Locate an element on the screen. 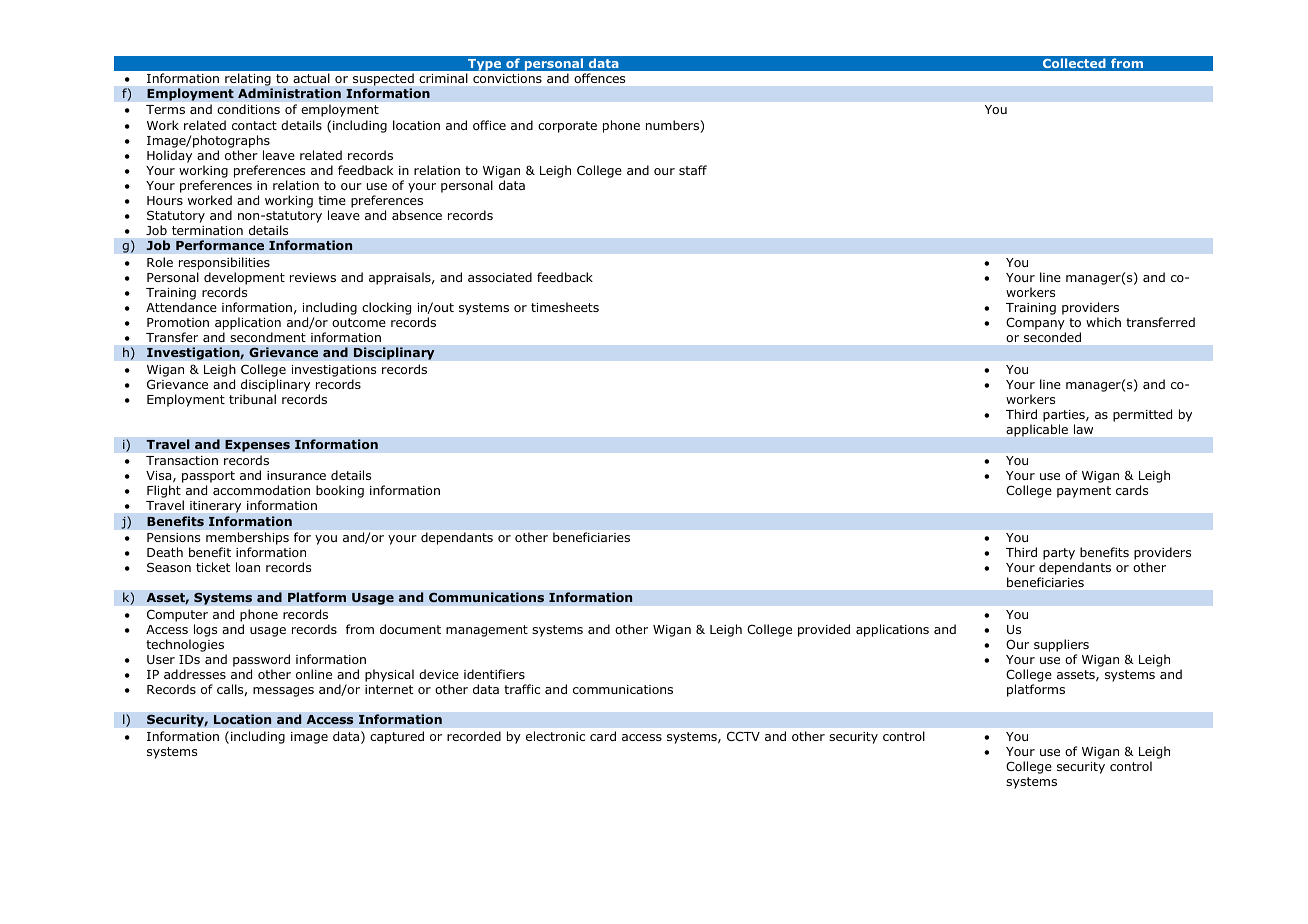 This screenshot has width=1308, height=924. outcome is located at coordinates (359, 322).
